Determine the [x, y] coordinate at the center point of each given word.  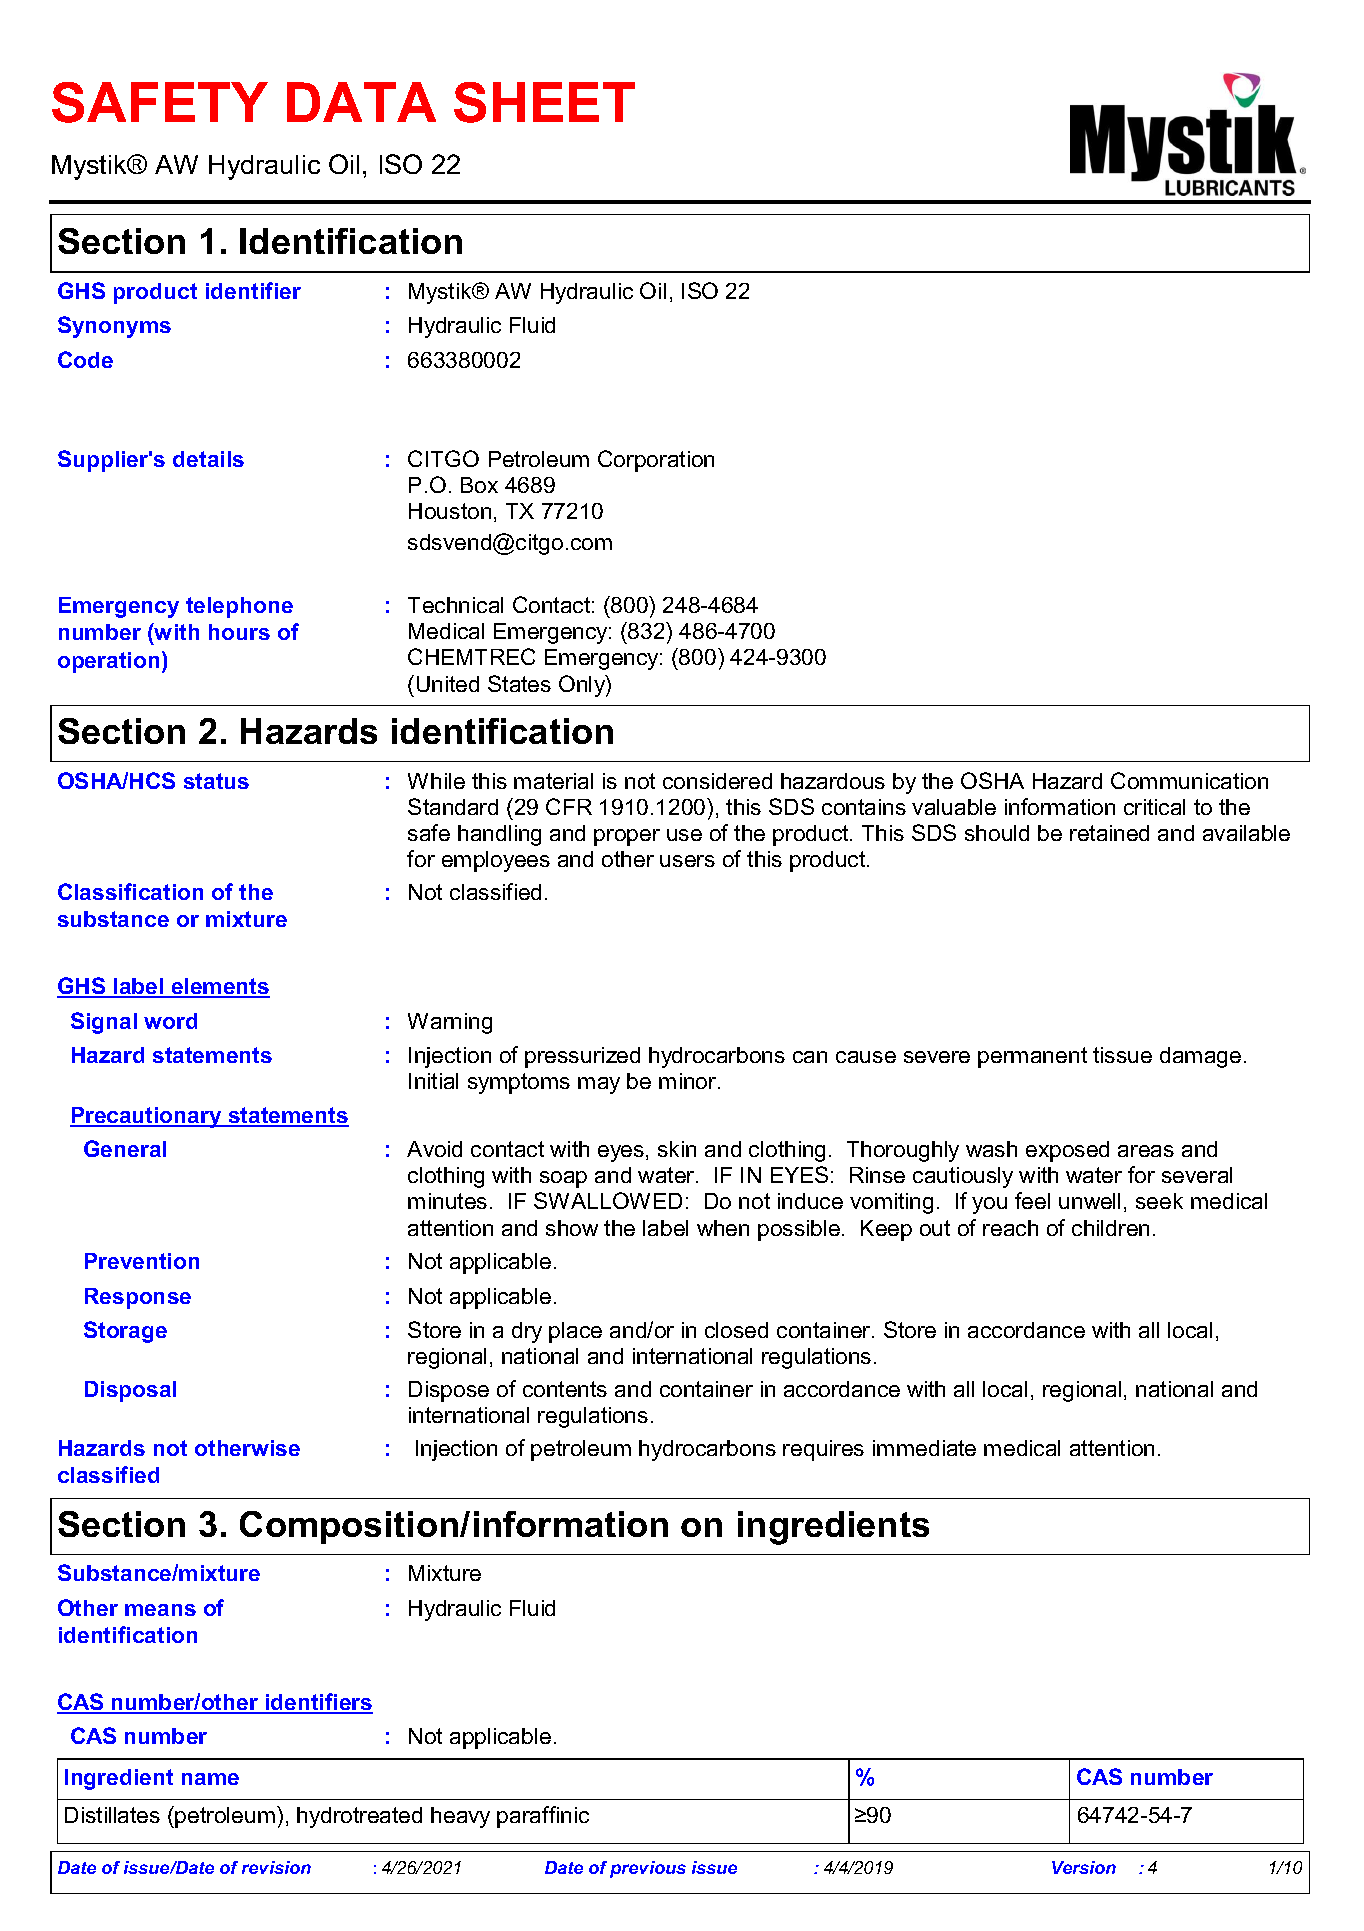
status [216, 781]
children [1110, 1228]
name [210, 1779]
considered [717, 781]
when [723, 1228]
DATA [361, 102]
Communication [1189, 780]
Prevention [142, 1261]
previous [648, 1869]
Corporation [656, 461]
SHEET [544, 102]
